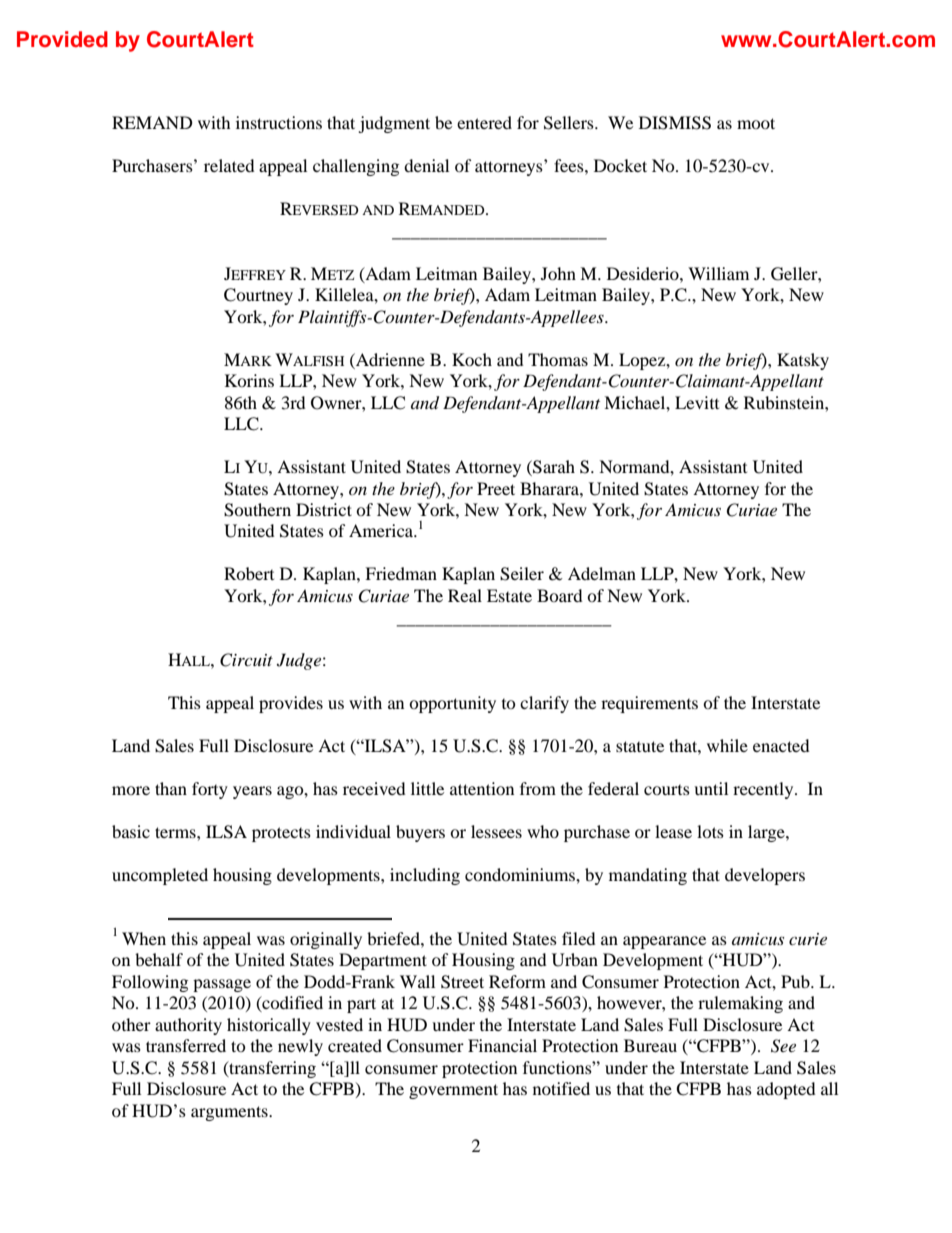 Image resolution: width=952 pixels, height=1233 pixels. I want to click on Southern, so click(257, 510).
